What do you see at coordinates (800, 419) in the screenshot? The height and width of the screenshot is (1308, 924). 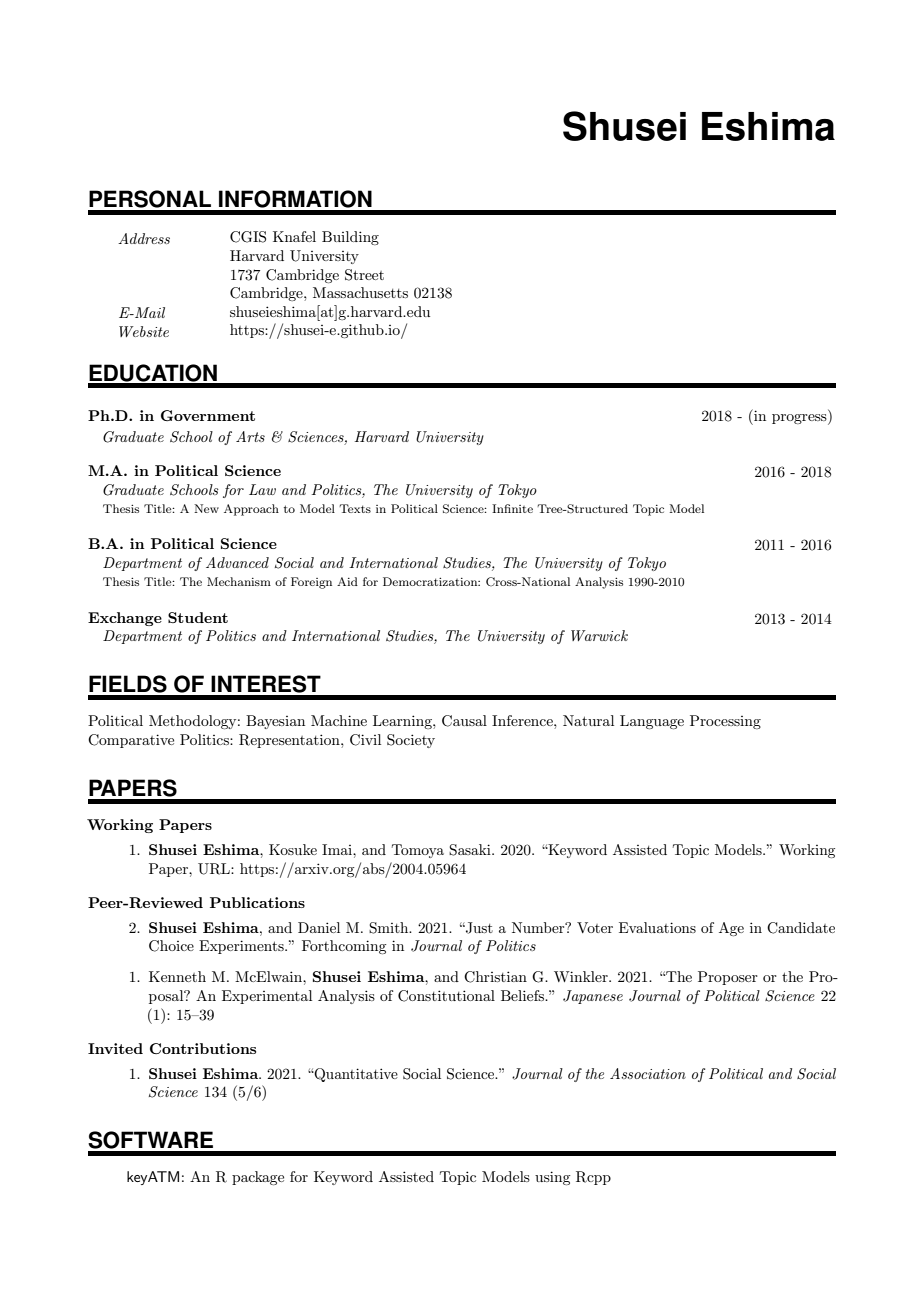 I see `progress` at bounding box center [800, 419].
